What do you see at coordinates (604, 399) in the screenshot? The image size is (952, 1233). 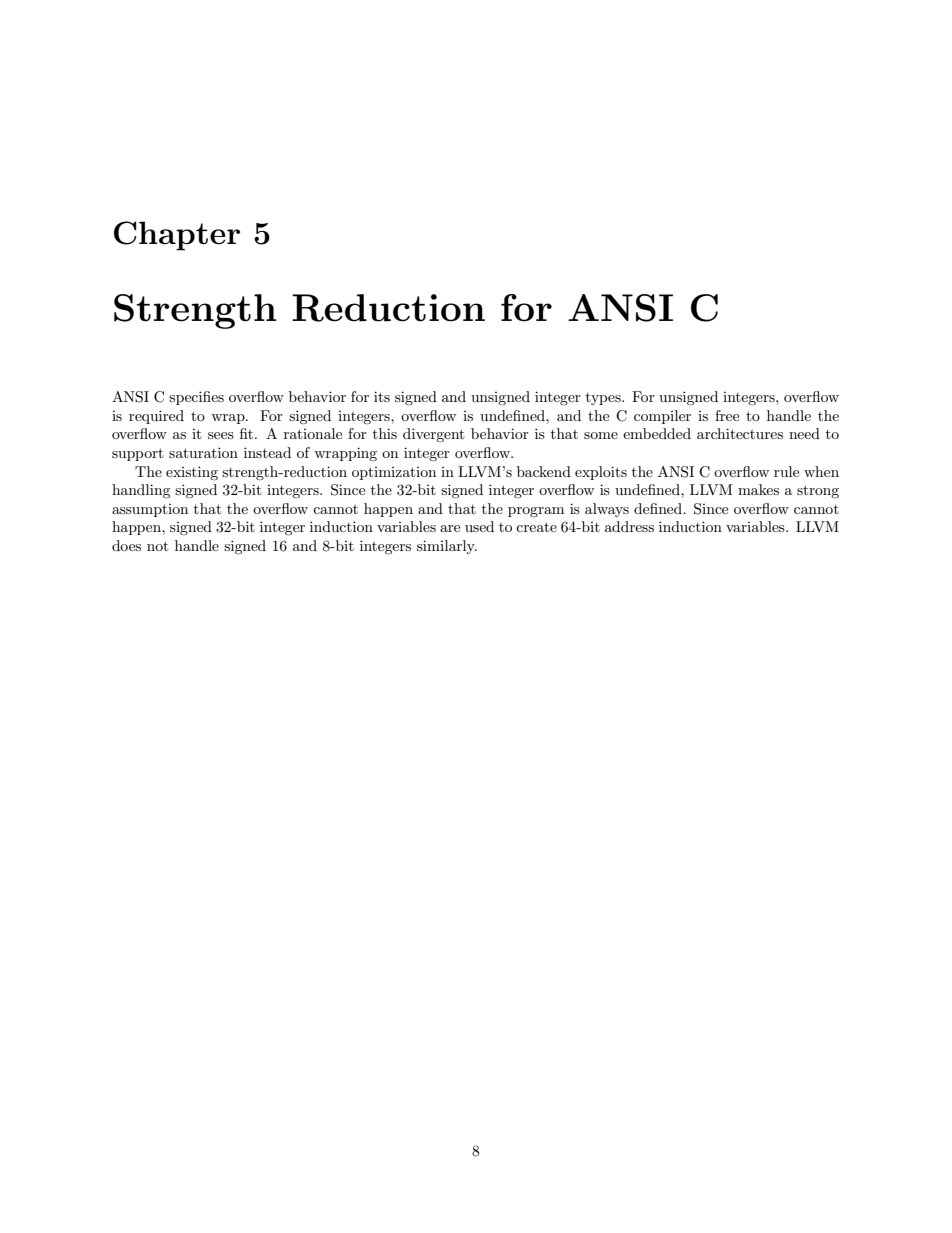 I see `types` at bounding box center [604, 399].
